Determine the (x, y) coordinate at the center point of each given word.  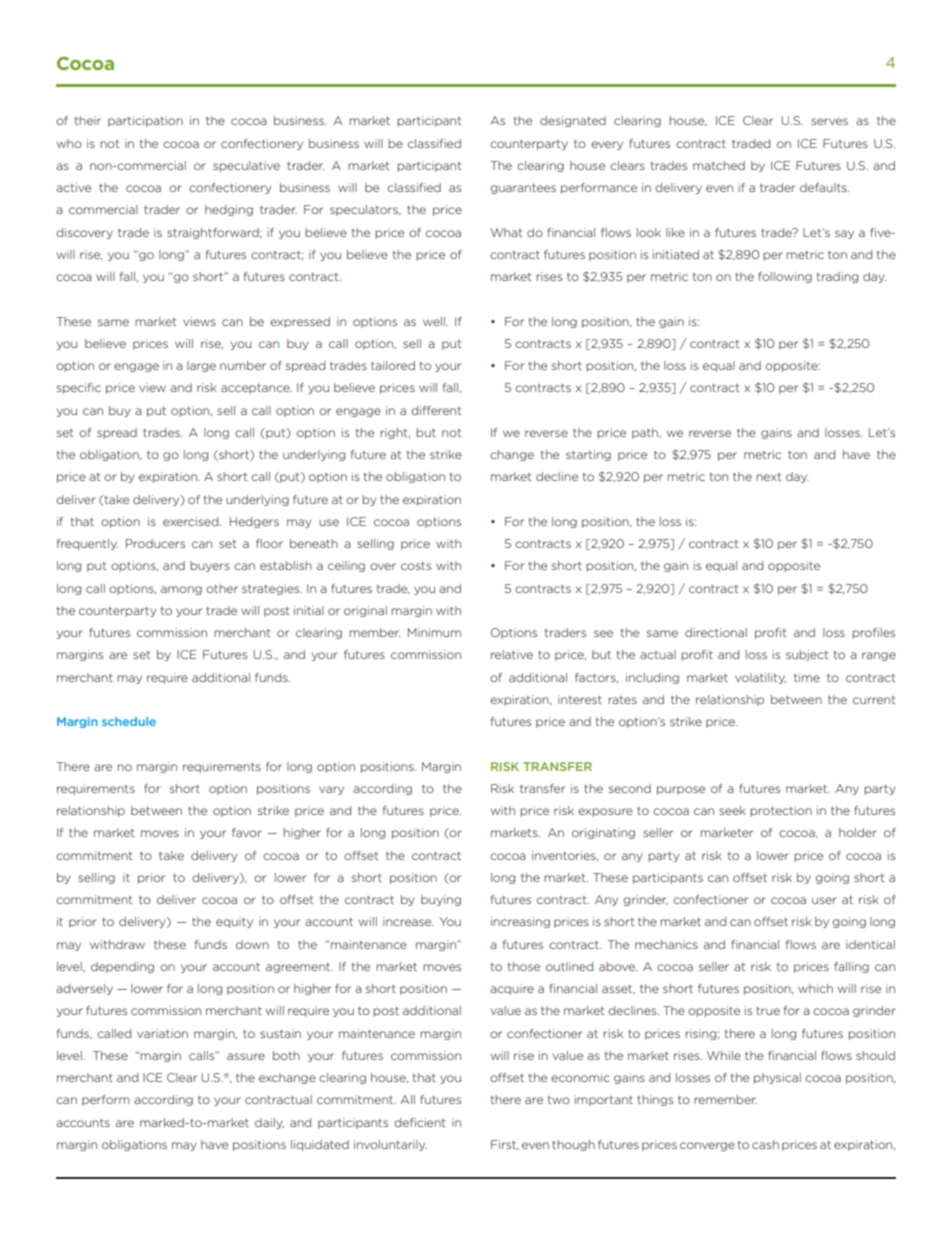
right (395, 433)
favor (247, 832)
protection (781, 811)
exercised (192, 521)
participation (145, 121)
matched (719, 165)
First (505, 1145)
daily (269, 1123)
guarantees (523, 189)
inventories (565, 856)
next (768, 477)
